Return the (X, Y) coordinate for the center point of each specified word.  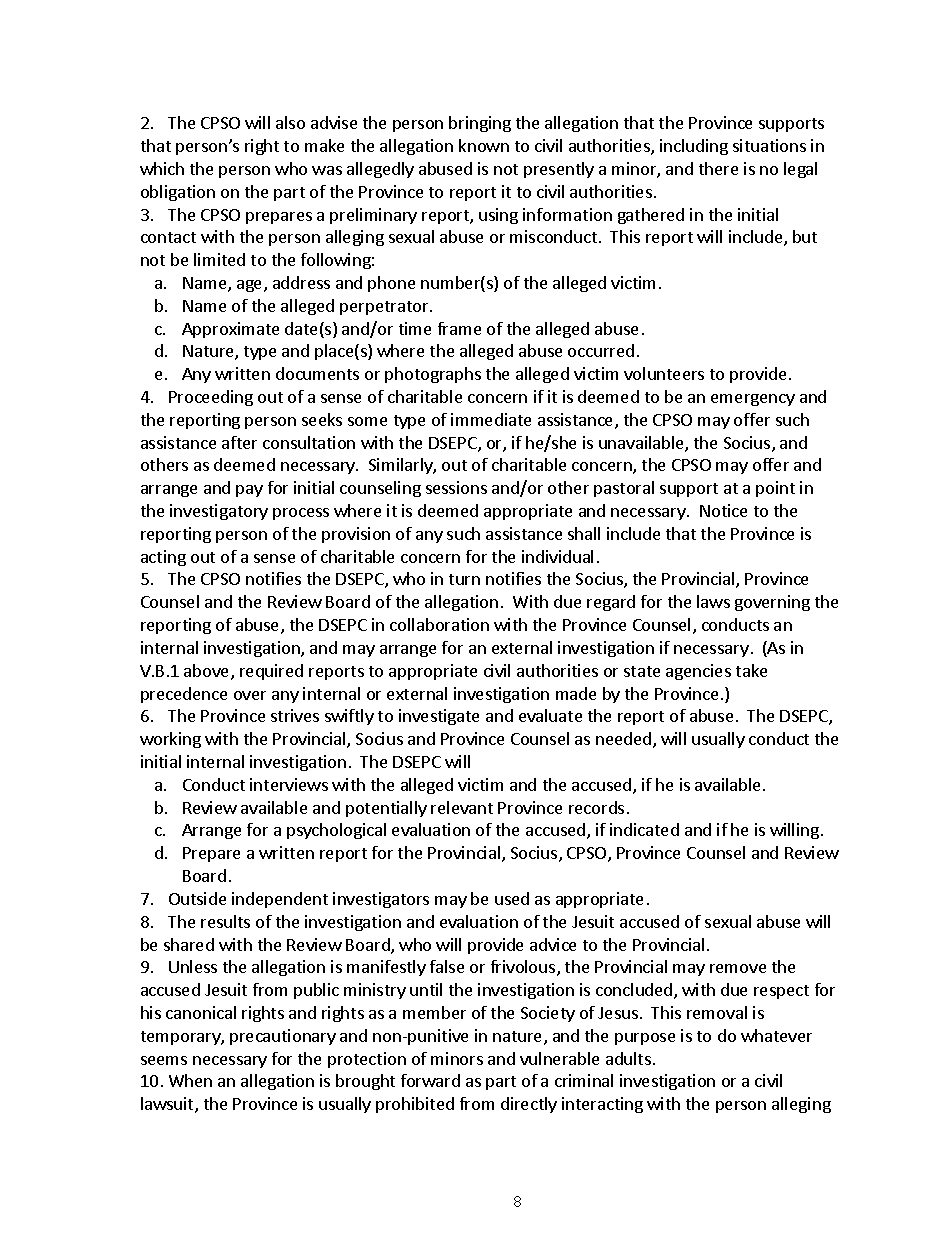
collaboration (439, 624)
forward (430, 1080)
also (290, 122)
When (190, 1080)
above (208, 672)
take (751, 670)
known (484, 145)
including (694, 147)
